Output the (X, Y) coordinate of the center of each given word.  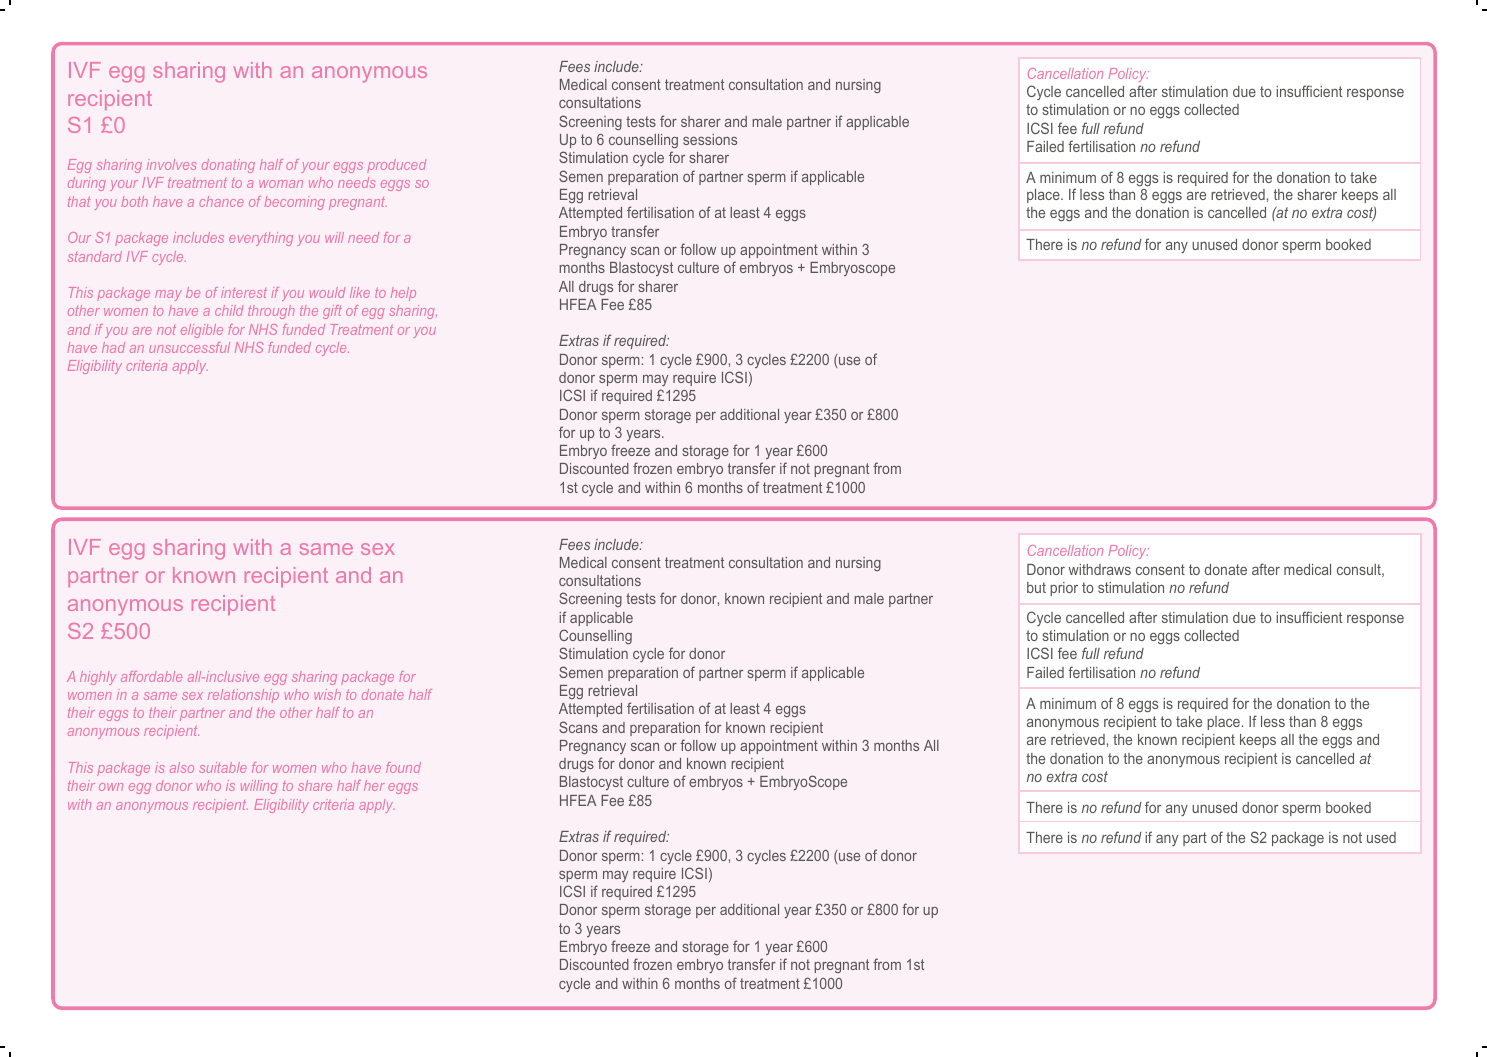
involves (171, 164)
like (360, 292)
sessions (710, 139)
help (403, 294)
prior (1064, 589)
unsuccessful (189, 347)
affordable (151, 676)
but (1036, 587)
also (182, 767)
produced (396, 166)
